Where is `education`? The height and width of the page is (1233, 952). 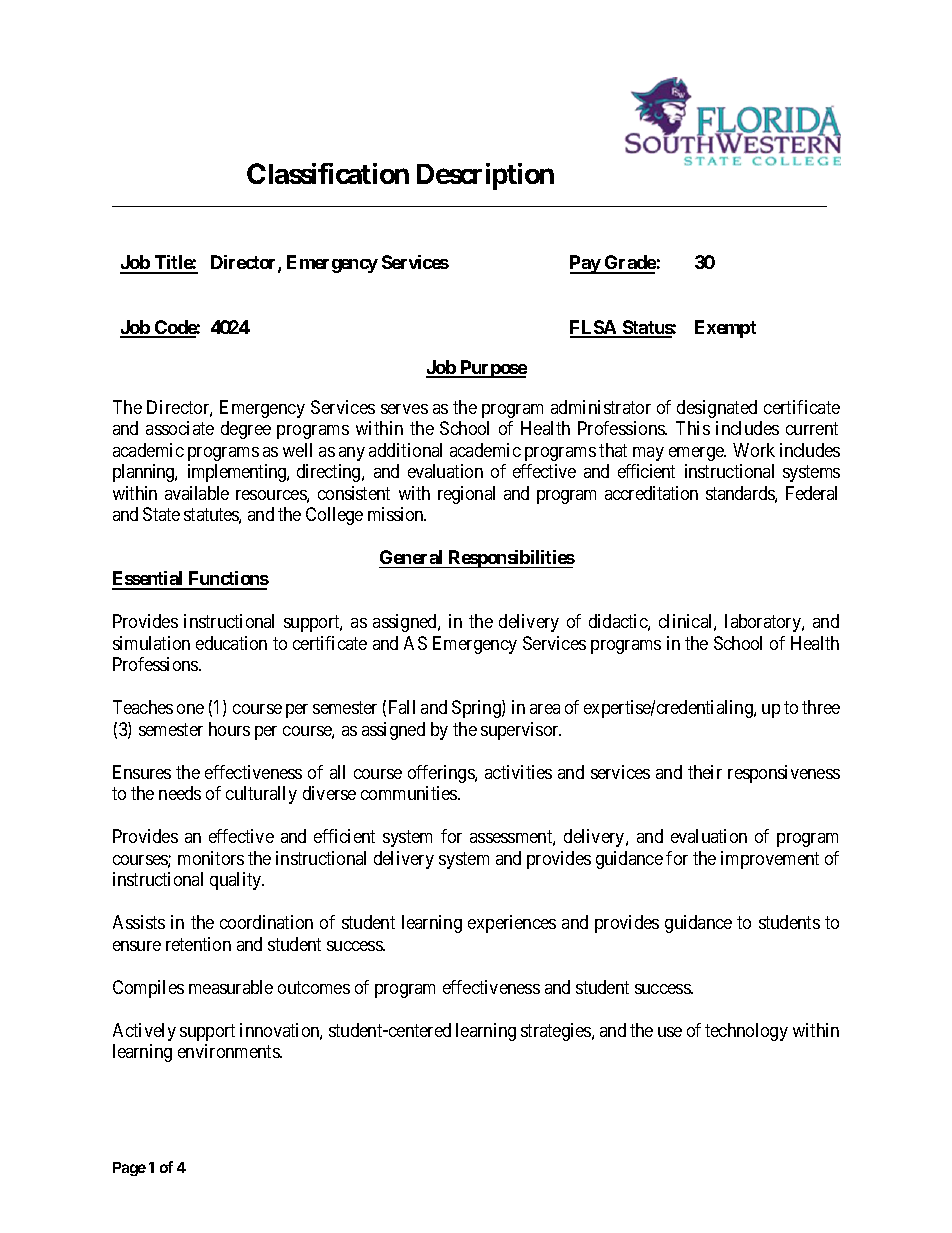
education is located at coordinates (231, 643).
